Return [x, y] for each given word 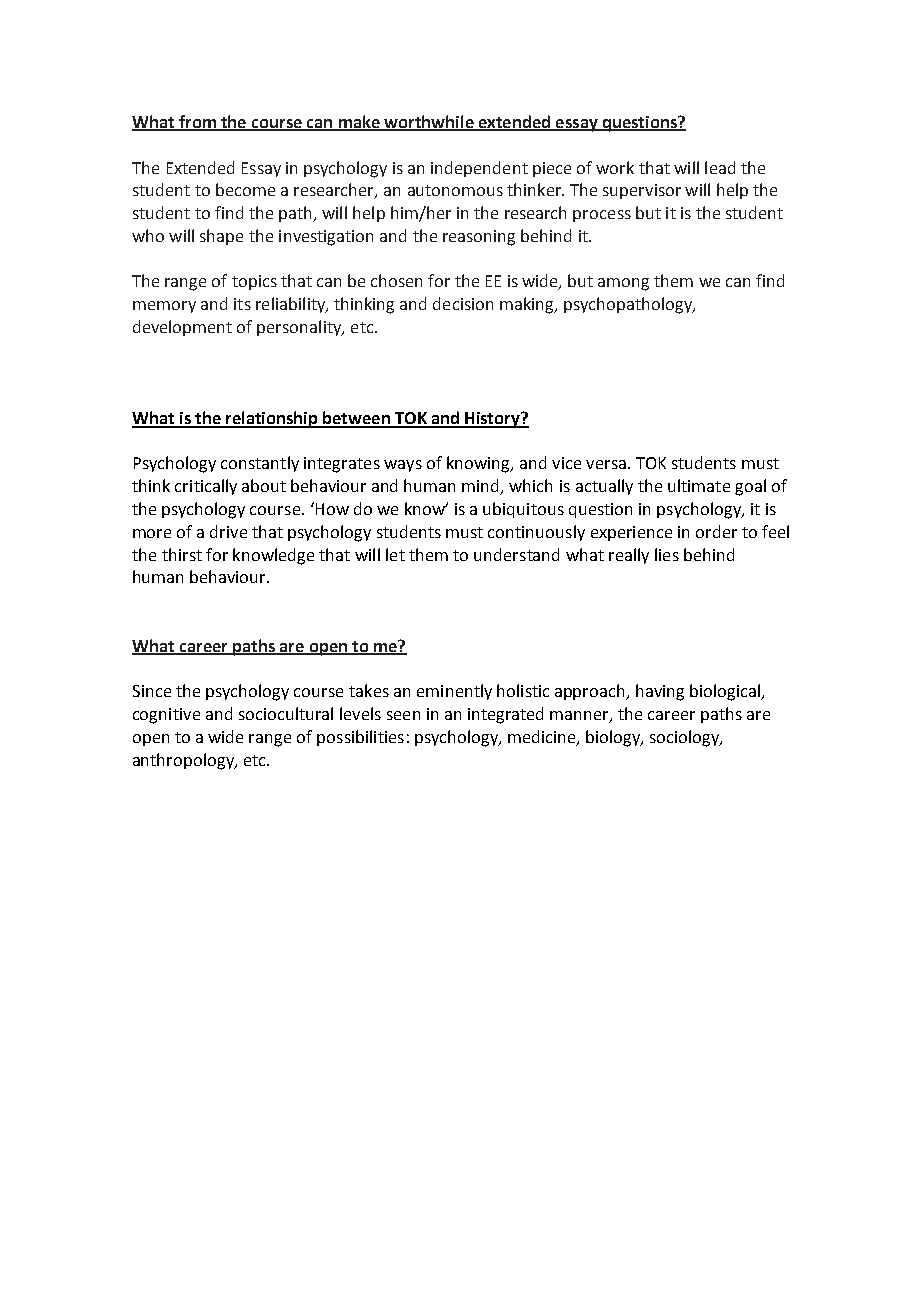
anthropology [184, 761]
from [197, 122]
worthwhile [429, 122]
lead [720, 167]
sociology [686, 738]
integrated [505, 715]
